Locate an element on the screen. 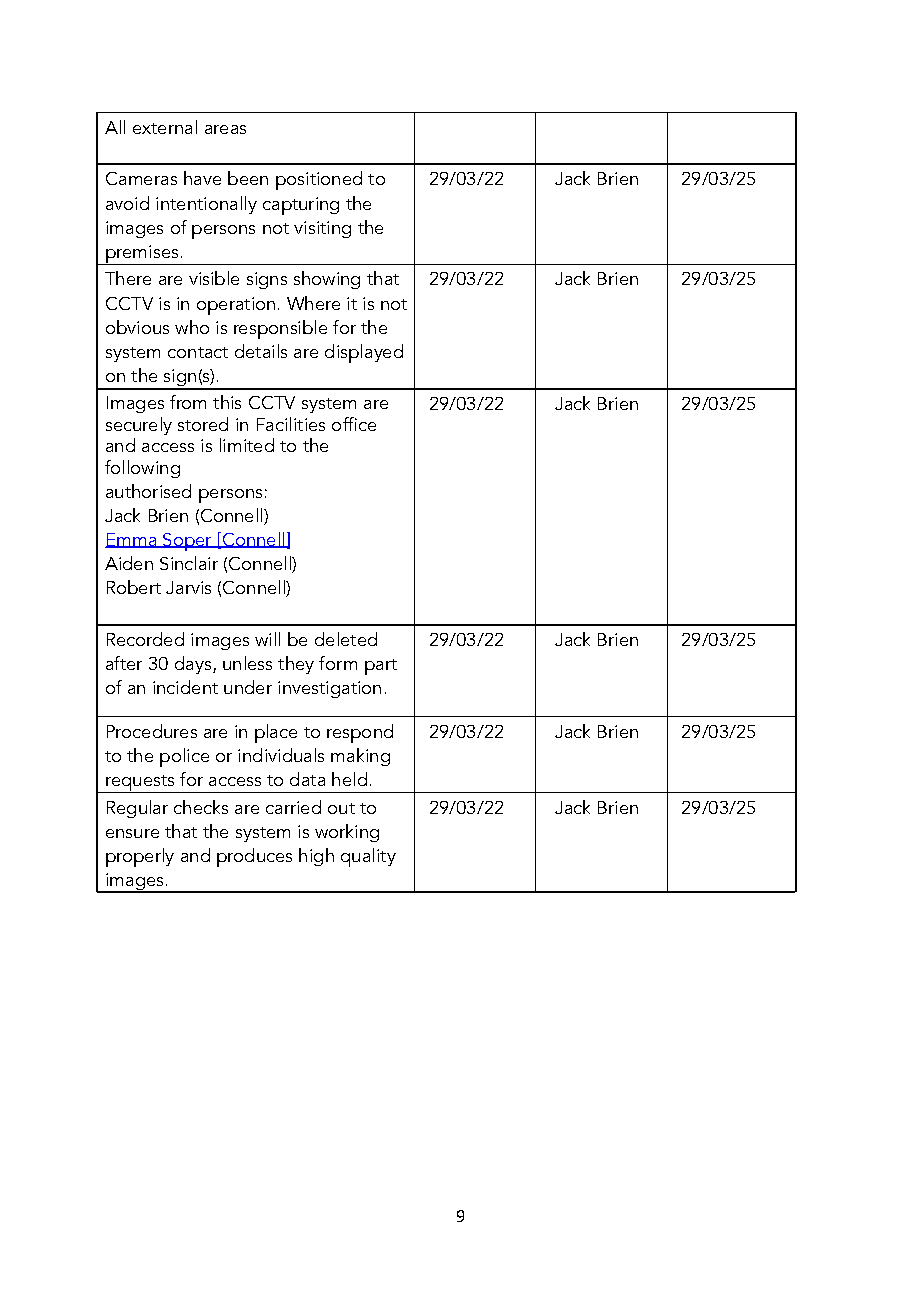 The image size is (924, 1307). positioned is located at coordinates (319, 180).
